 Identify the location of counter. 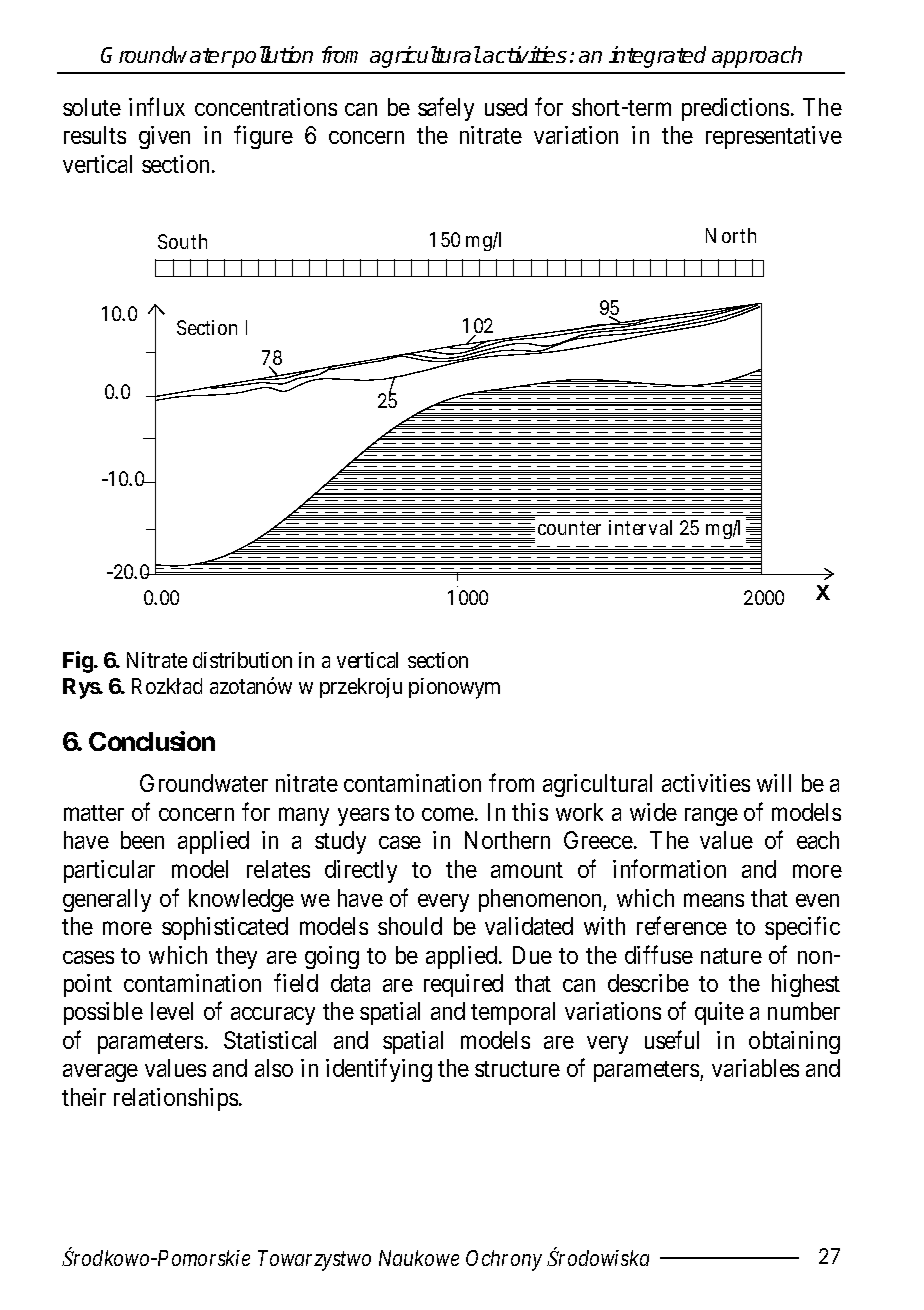
(569, 528).
